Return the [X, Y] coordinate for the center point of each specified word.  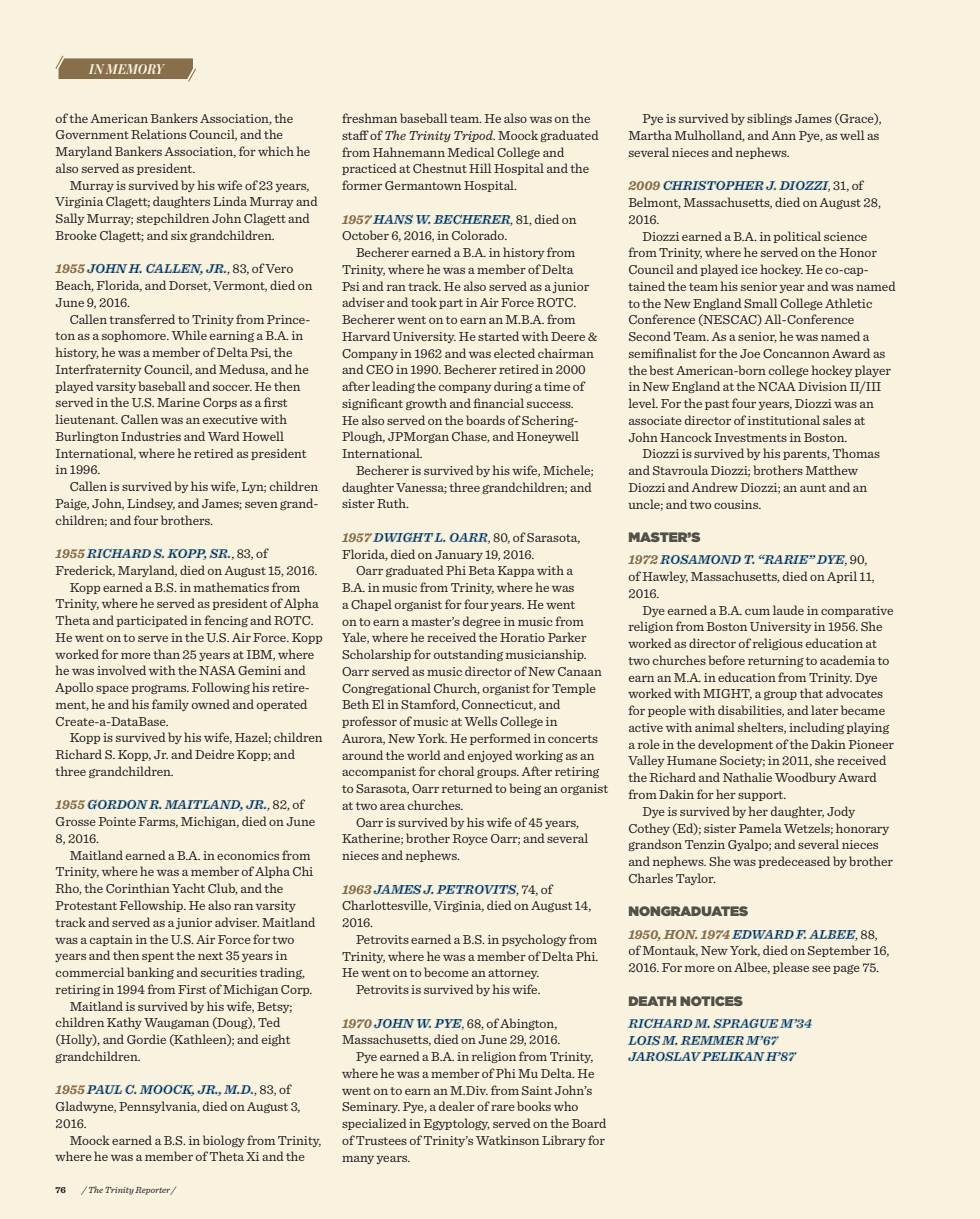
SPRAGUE [746, 1023]
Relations [158, 134]
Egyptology [457, 1124]
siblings [769, 119]
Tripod [474, 136]
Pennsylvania [159, 1107]
